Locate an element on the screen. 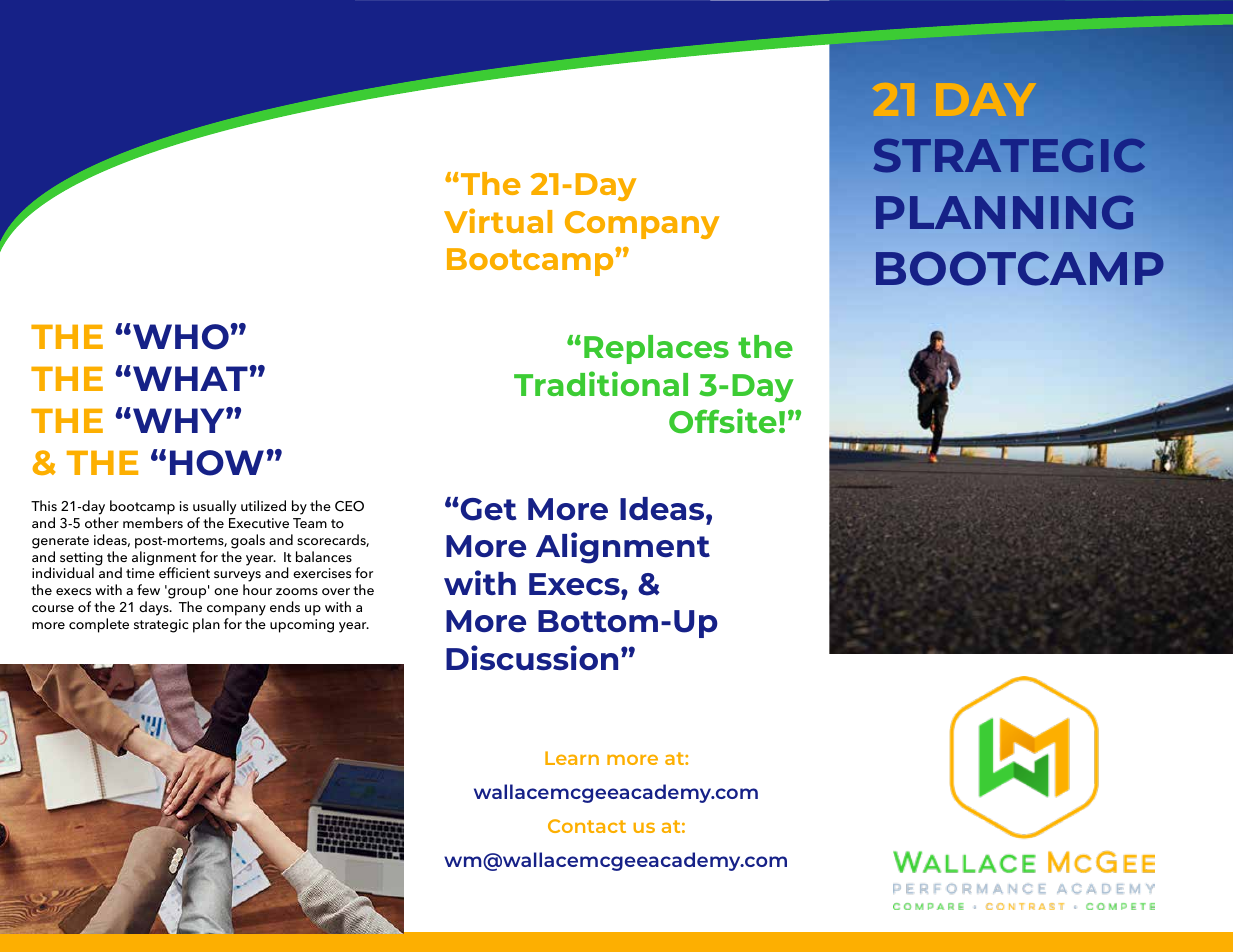  upcoming is located at coordinates (302, 626).
